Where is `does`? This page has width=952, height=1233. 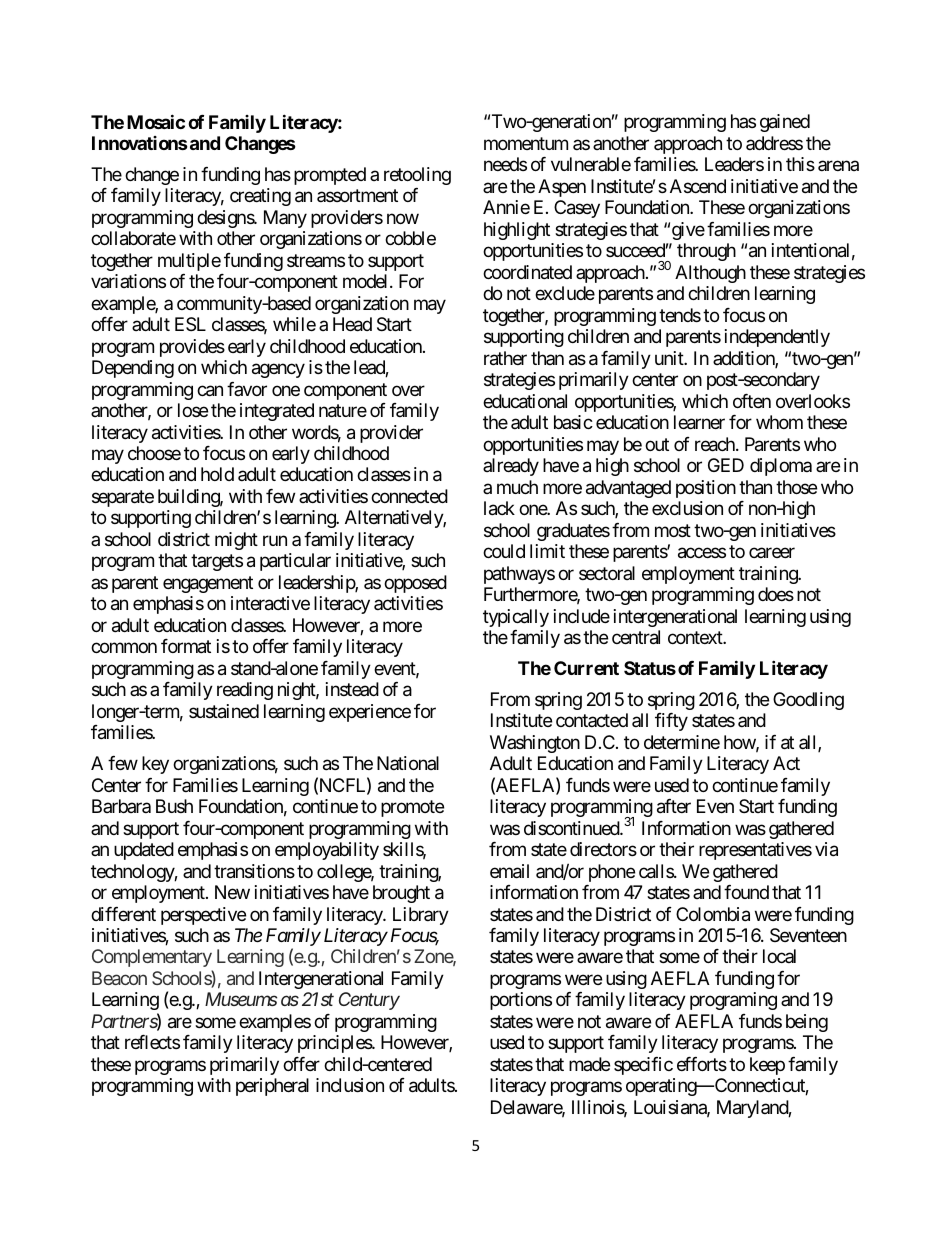
does is located at coordinates (776, 594).
